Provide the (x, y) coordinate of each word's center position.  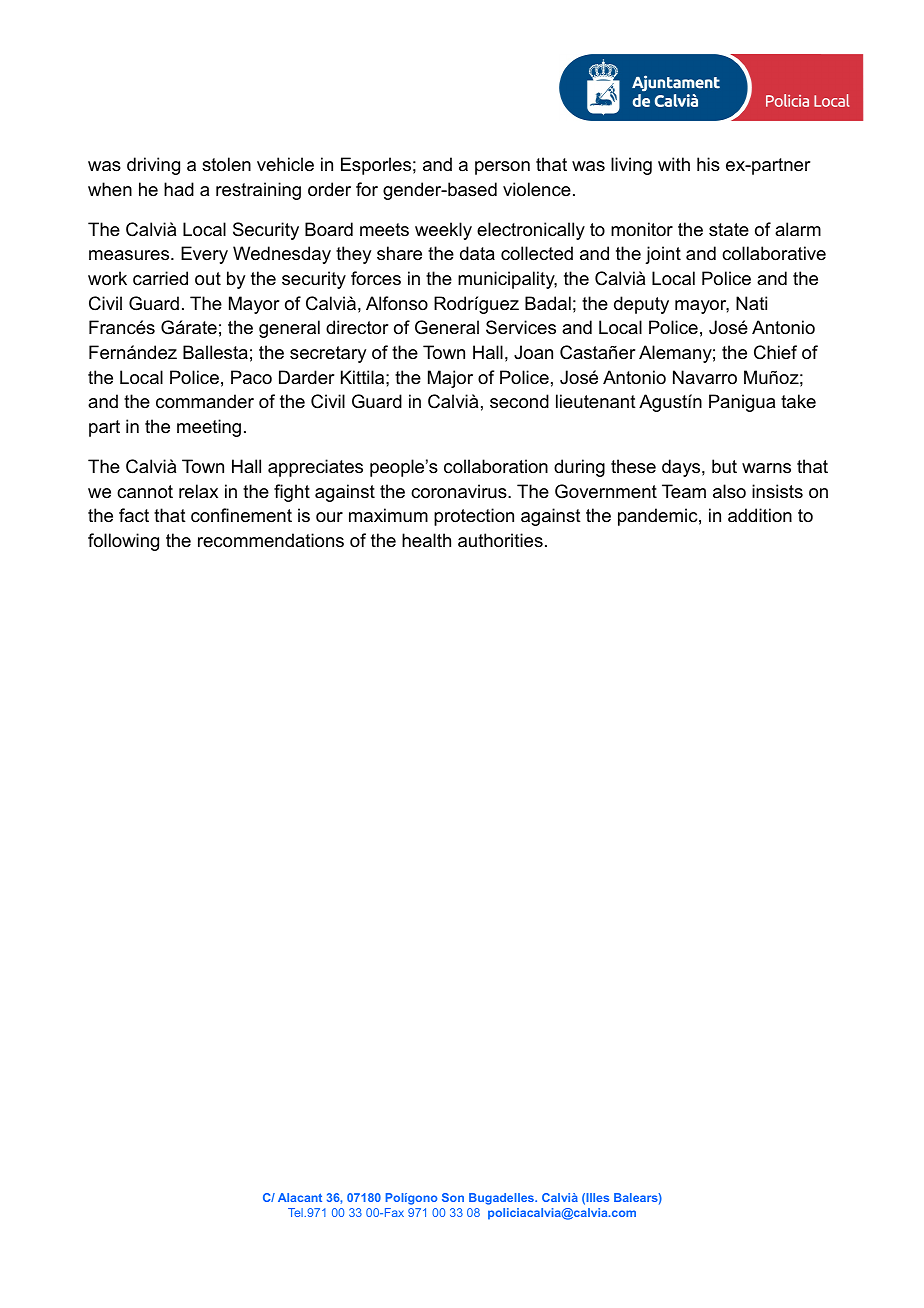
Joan (533, 352)
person (502, 168)
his (708, 164)
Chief (775, 352)
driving (153, 166)
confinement (241, 515)
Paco (251, 377)
